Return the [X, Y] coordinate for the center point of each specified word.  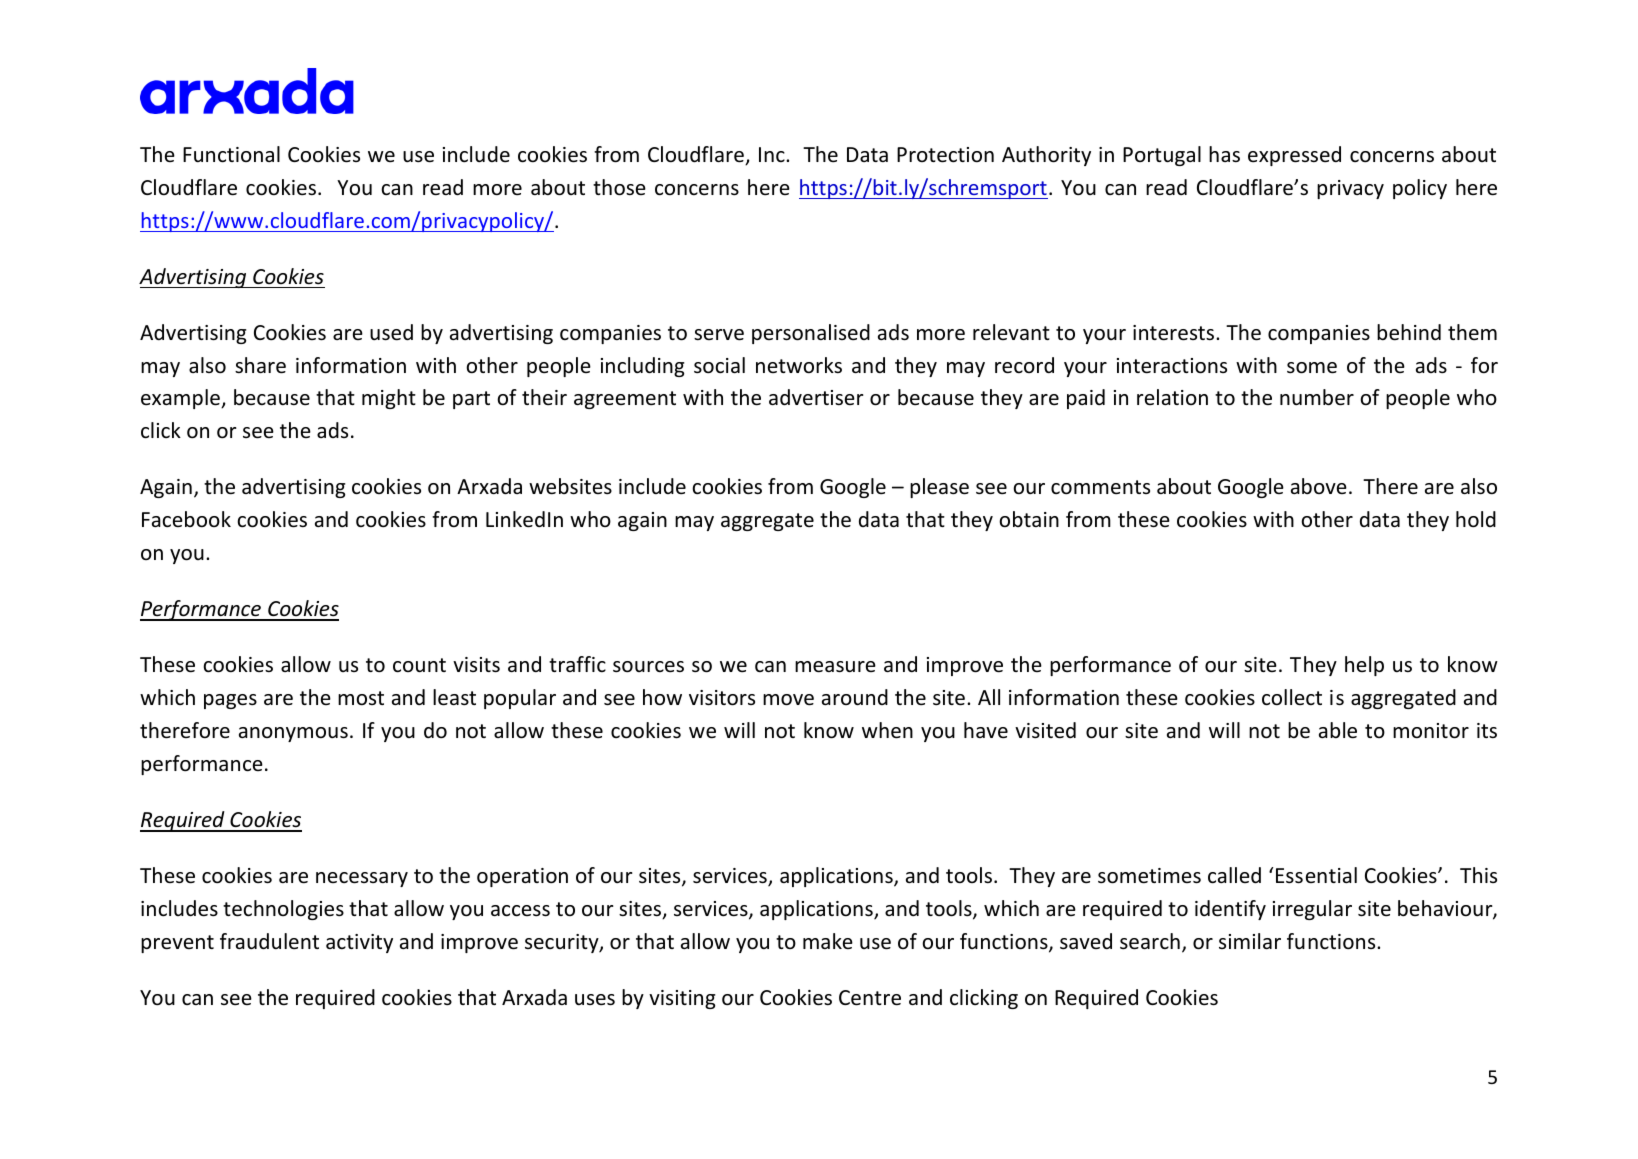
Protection [945, 155]
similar [1250, 941]
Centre [870, 998]
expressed [1294, 156]
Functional [231, 154]
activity [359, 943]
